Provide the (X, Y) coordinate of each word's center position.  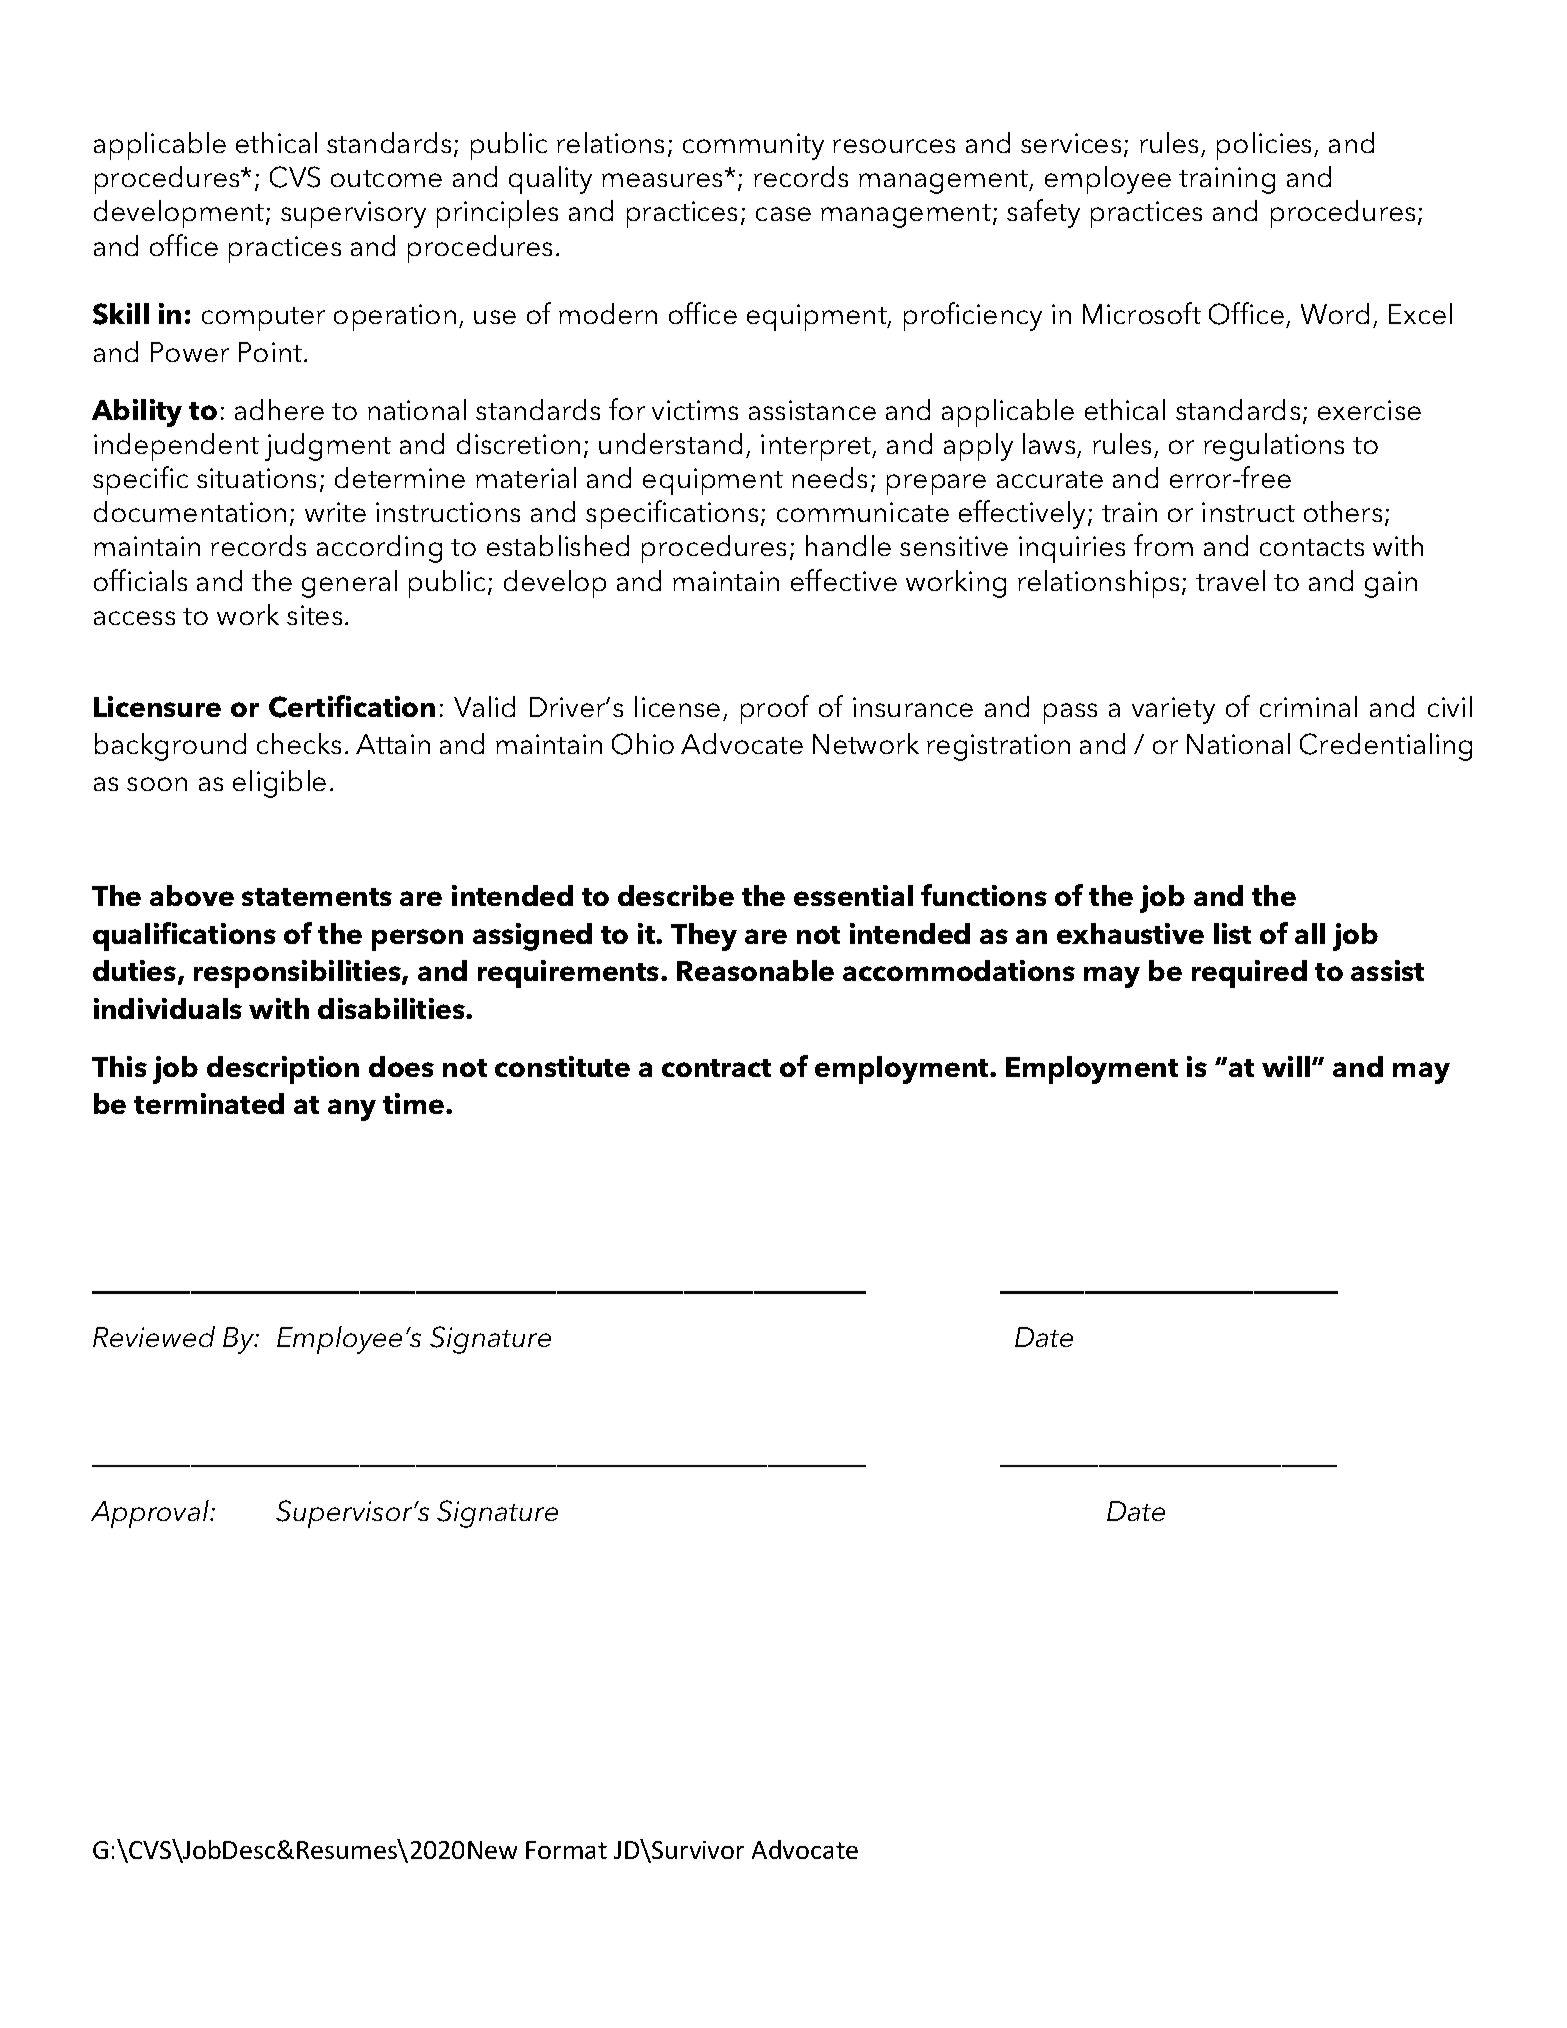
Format (566, 1850)
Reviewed (154, 1336)
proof (775, 709)
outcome (386, 178)
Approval (151, 1514)
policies (1266, 146)
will (1287, 1066)
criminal (1308, 706)
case (783, 214)
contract (716, 1068)
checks (299, 743)
